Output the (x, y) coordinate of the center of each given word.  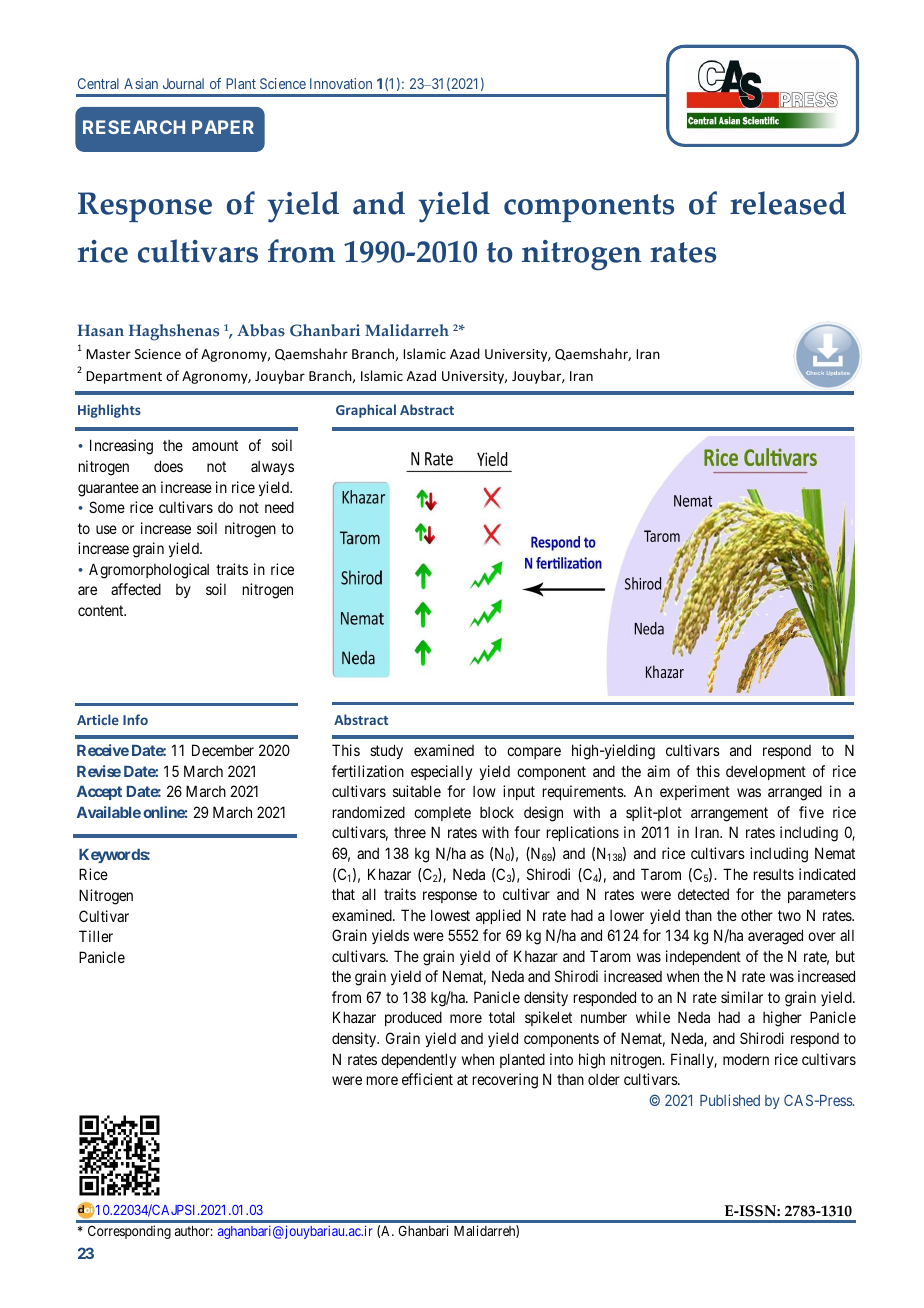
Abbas (261, 330)
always (272, 468)
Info (135, 719)
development (766, 772)
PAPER (223, 127)
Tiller (96, 936)
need (279, 507)
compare (534, 753)
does (168, 466)
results (774, 874)
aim (658, 771)
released (788, 203)
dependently (418, 1060)
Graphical (366, 411)
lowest (450, 915)
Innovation (341, 83)
